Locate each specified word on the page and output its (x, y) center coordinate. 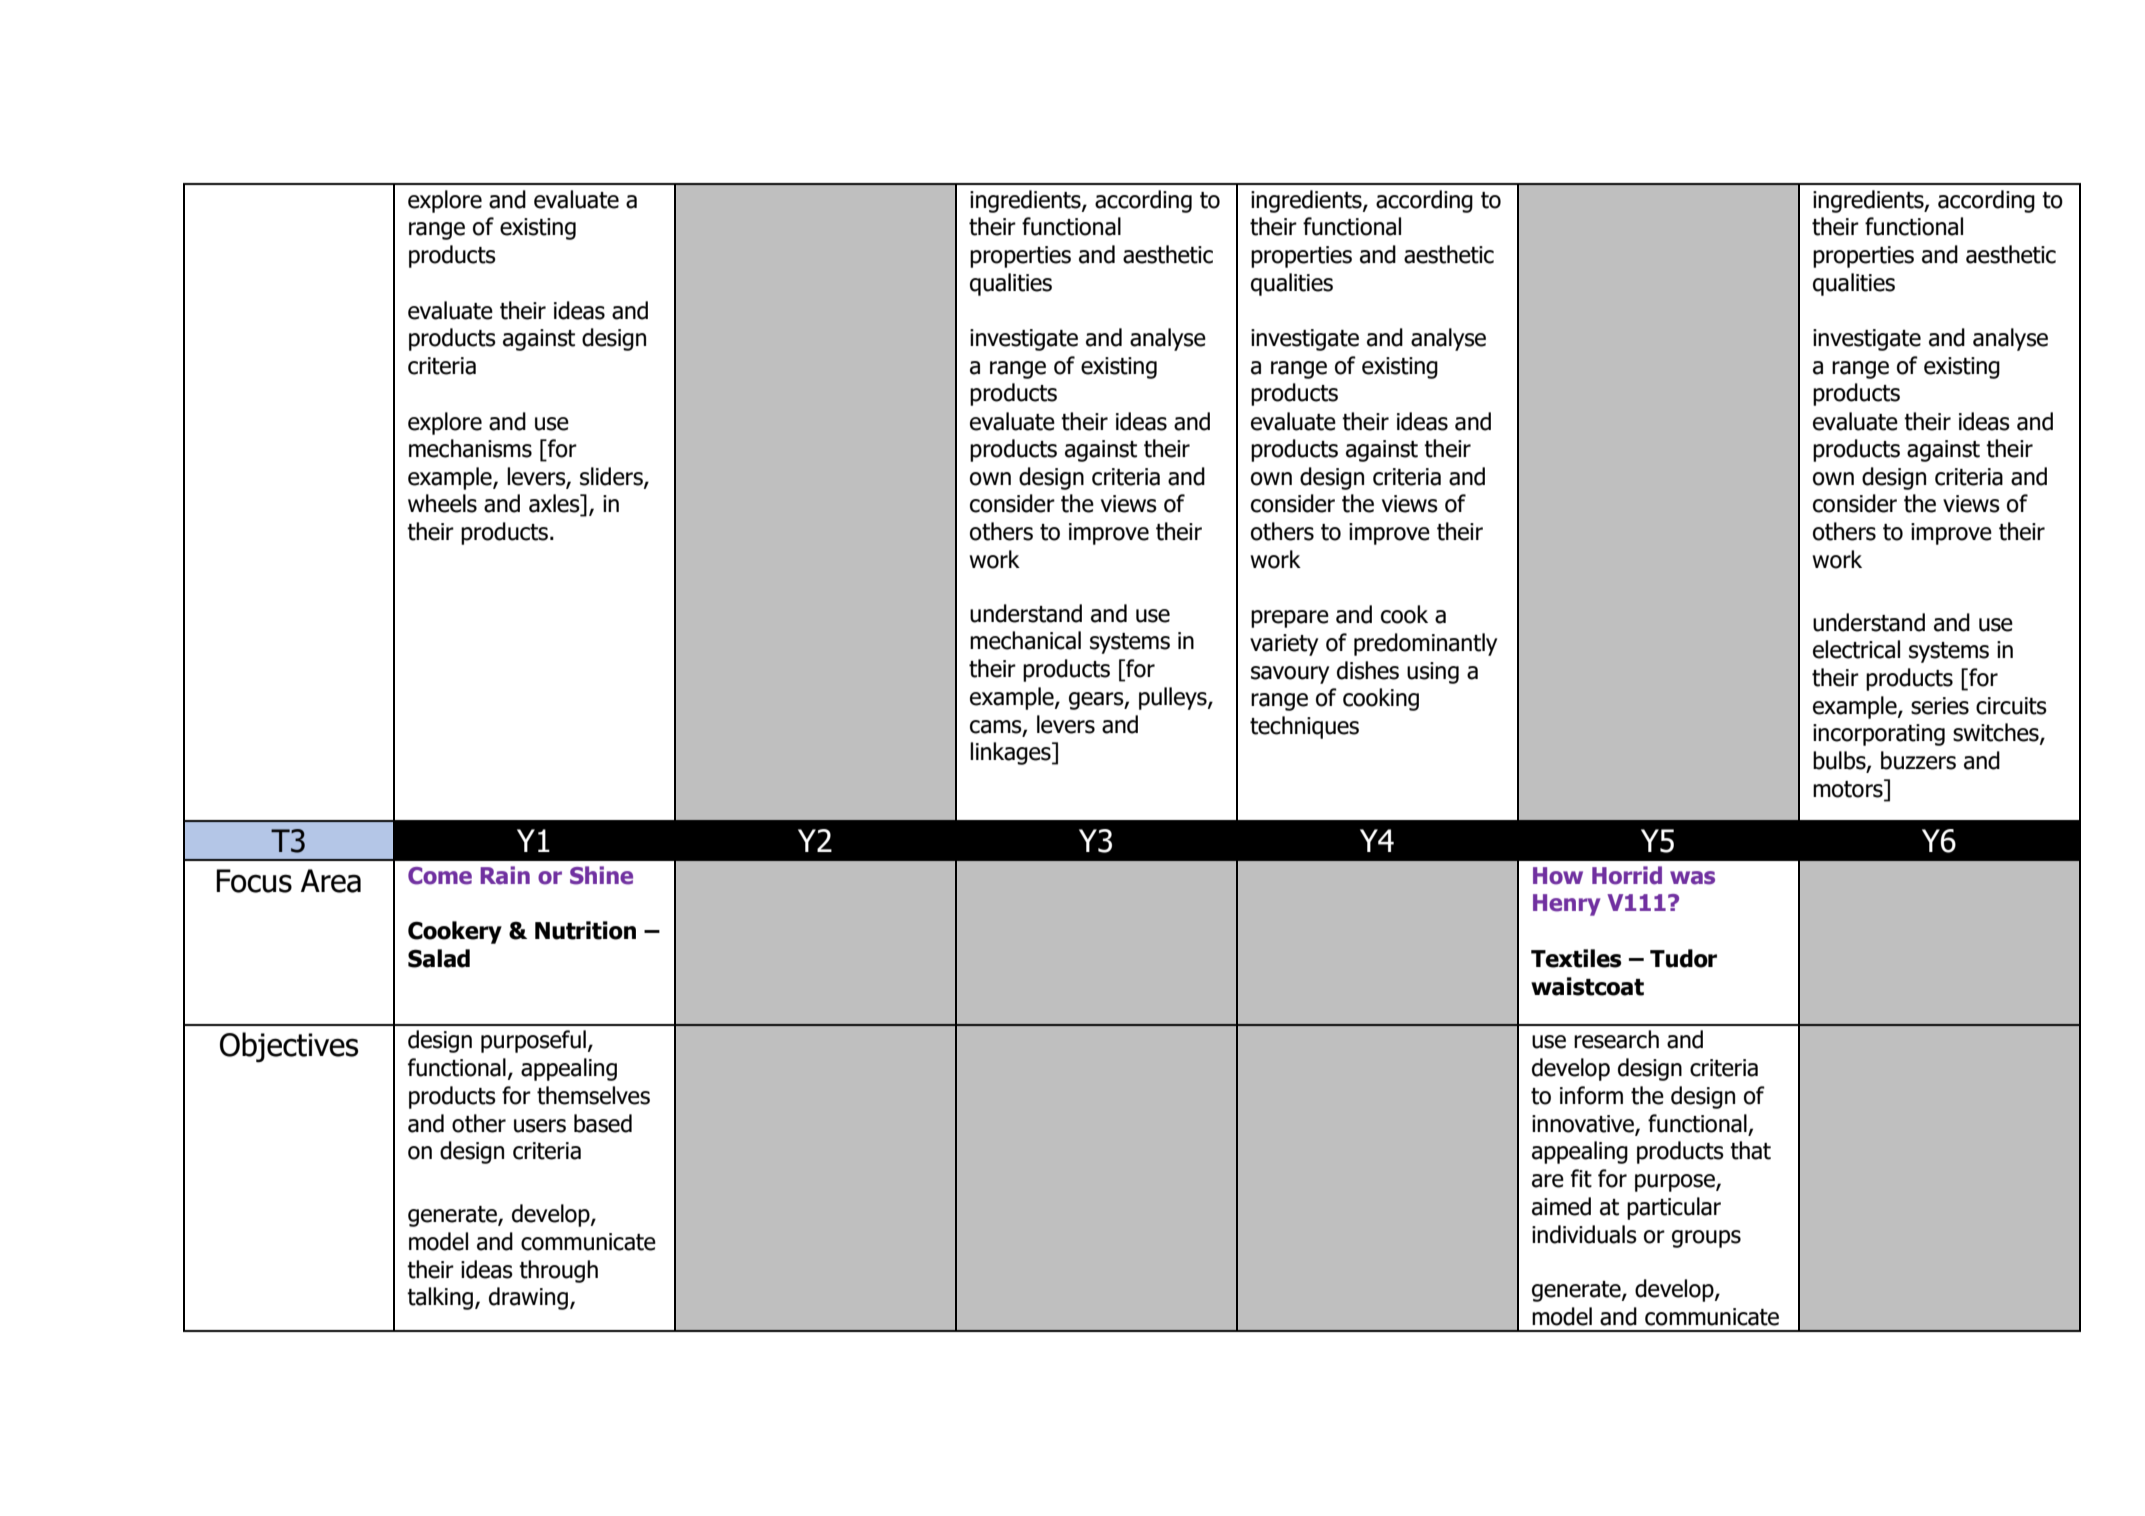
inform (1591, 1095)
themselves (593, 1095)
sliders (612, 477)
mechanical (1025, 640)
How (1558, 876)
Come (440, 876)
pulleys (1174, 698)
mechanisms (470, 448)
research (1616, 1039)
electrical (1856, 649)
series (1940, 706)
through (558, 1271)
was (1692, 878)
